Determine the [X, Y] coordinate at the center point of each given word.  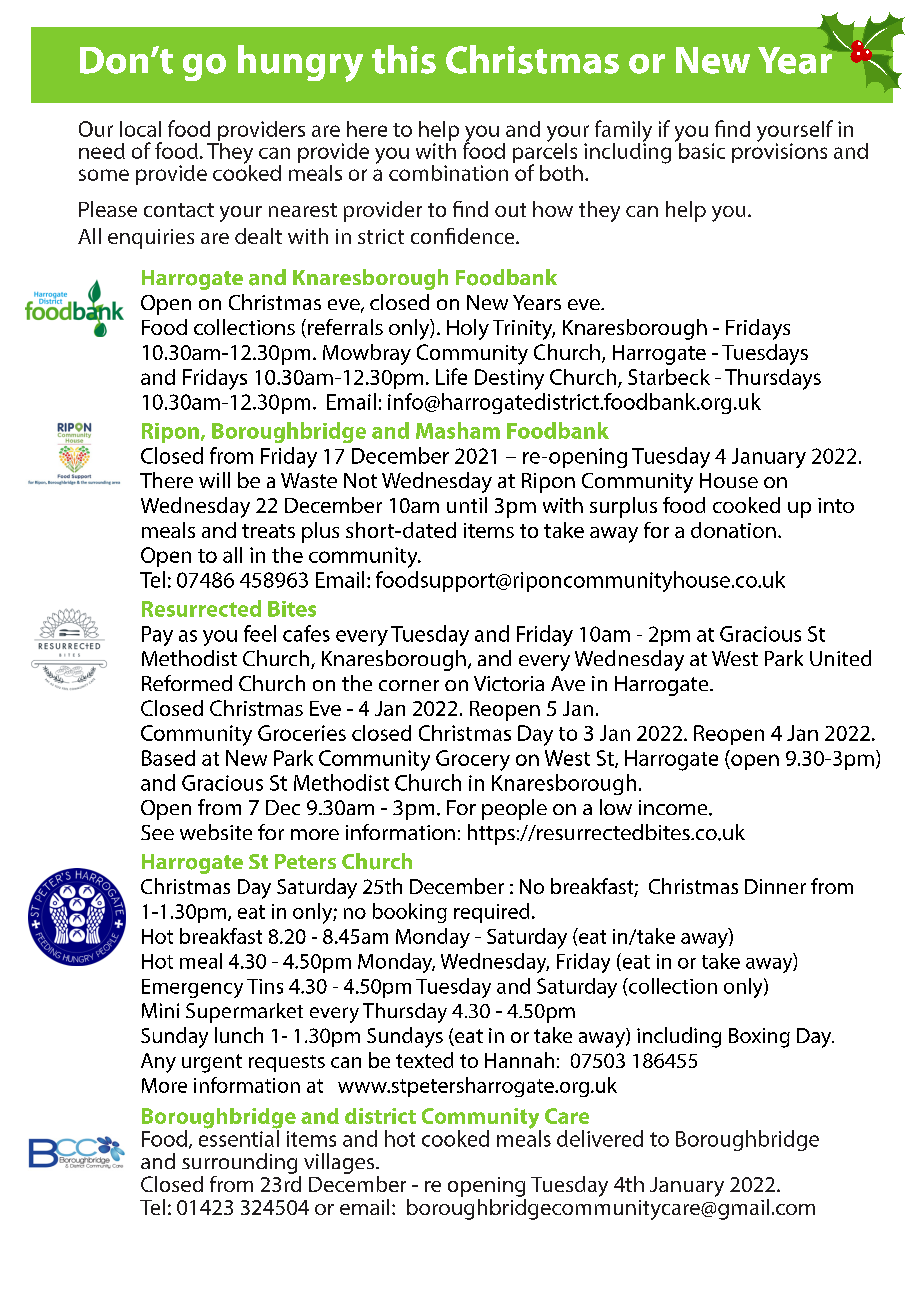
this [404, 59]
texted [424, 1060]
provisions [779, 152]
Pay [157, 636]
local [140, 129]
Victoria [509, 683]
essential [239, 1137]
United [840, 658]
